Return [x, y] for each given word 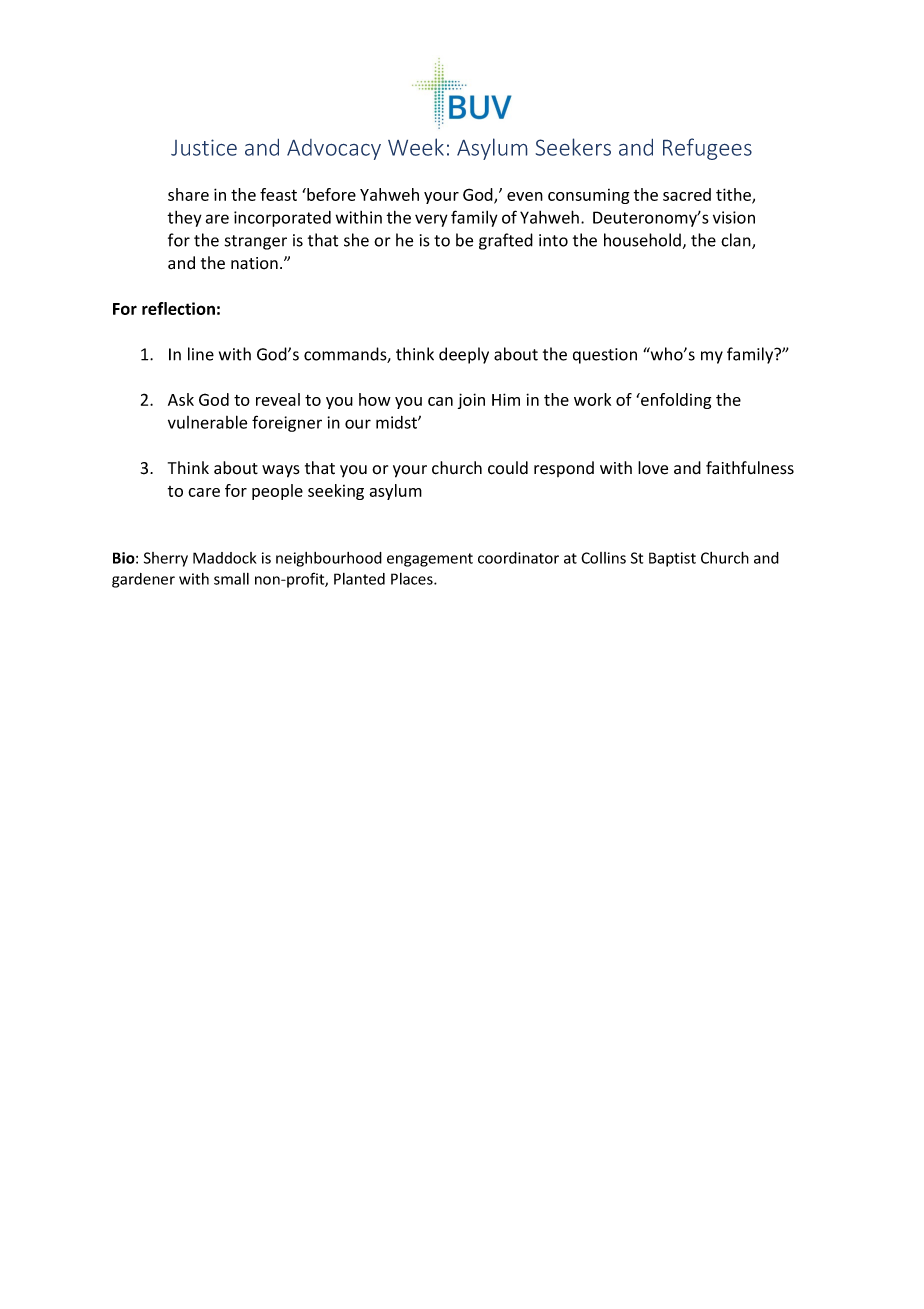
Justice [204, 147]
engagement [430, 560]
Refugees [707, 149]
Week [416, 147]
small [231, 579]
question [605, 356]
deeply [464, 355]
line [201, 354]
